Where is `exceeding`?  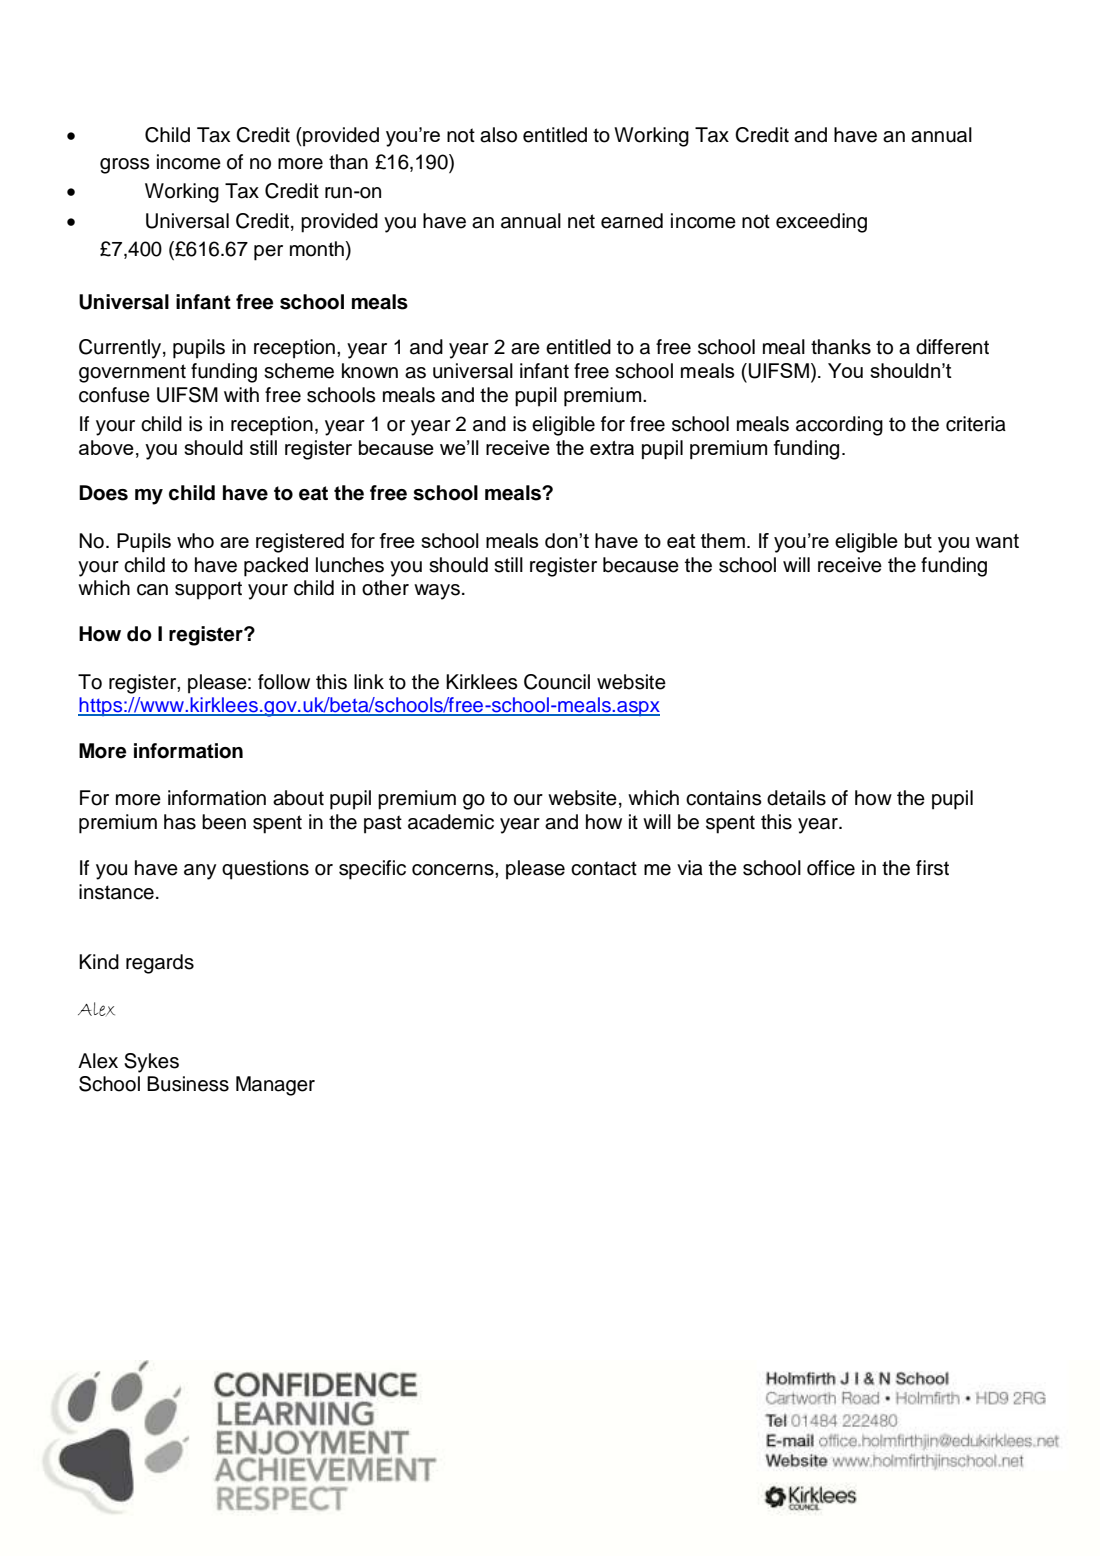 exceeding is located at coordinates (821, 223).
